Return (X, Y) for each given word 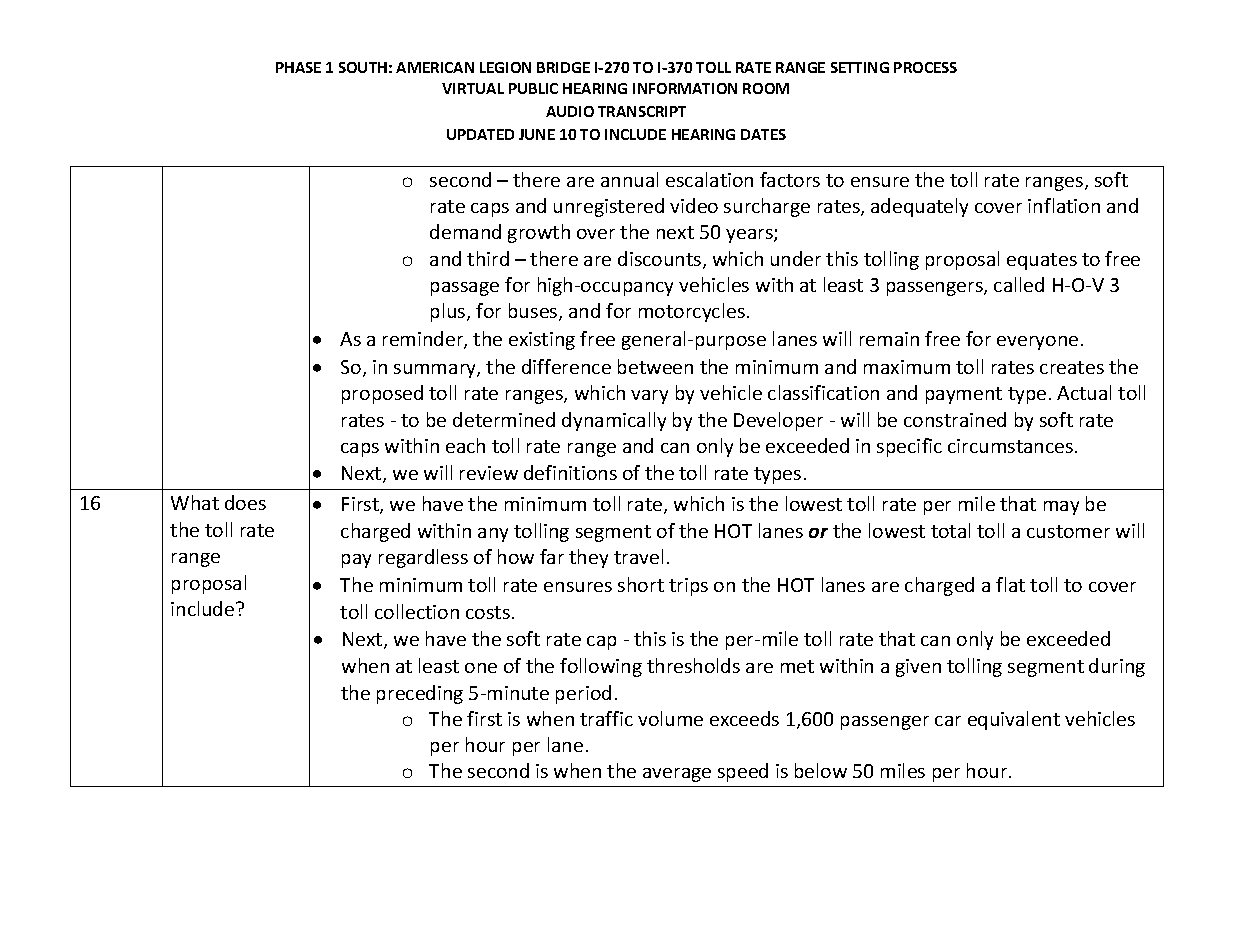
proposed (382, 394)
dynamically (614, 421)
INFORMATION (685, 88)
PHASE (298, 67)
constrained (955, 419)
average (677, 775)
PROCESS (925, 67)
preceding (420, 694)
